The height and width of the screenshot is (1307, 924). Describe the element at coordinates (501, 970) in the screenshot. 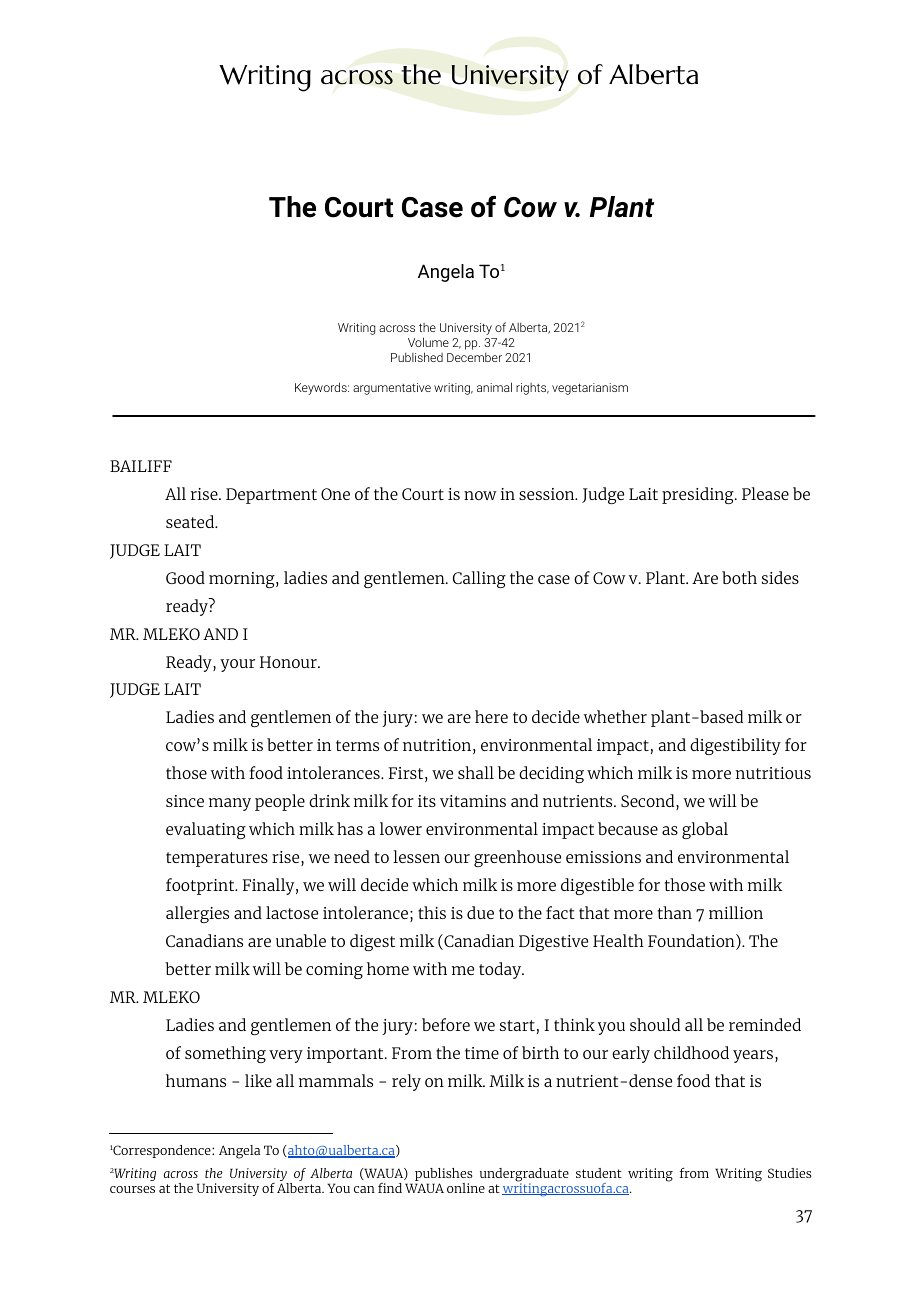

I see `today` at that location.
